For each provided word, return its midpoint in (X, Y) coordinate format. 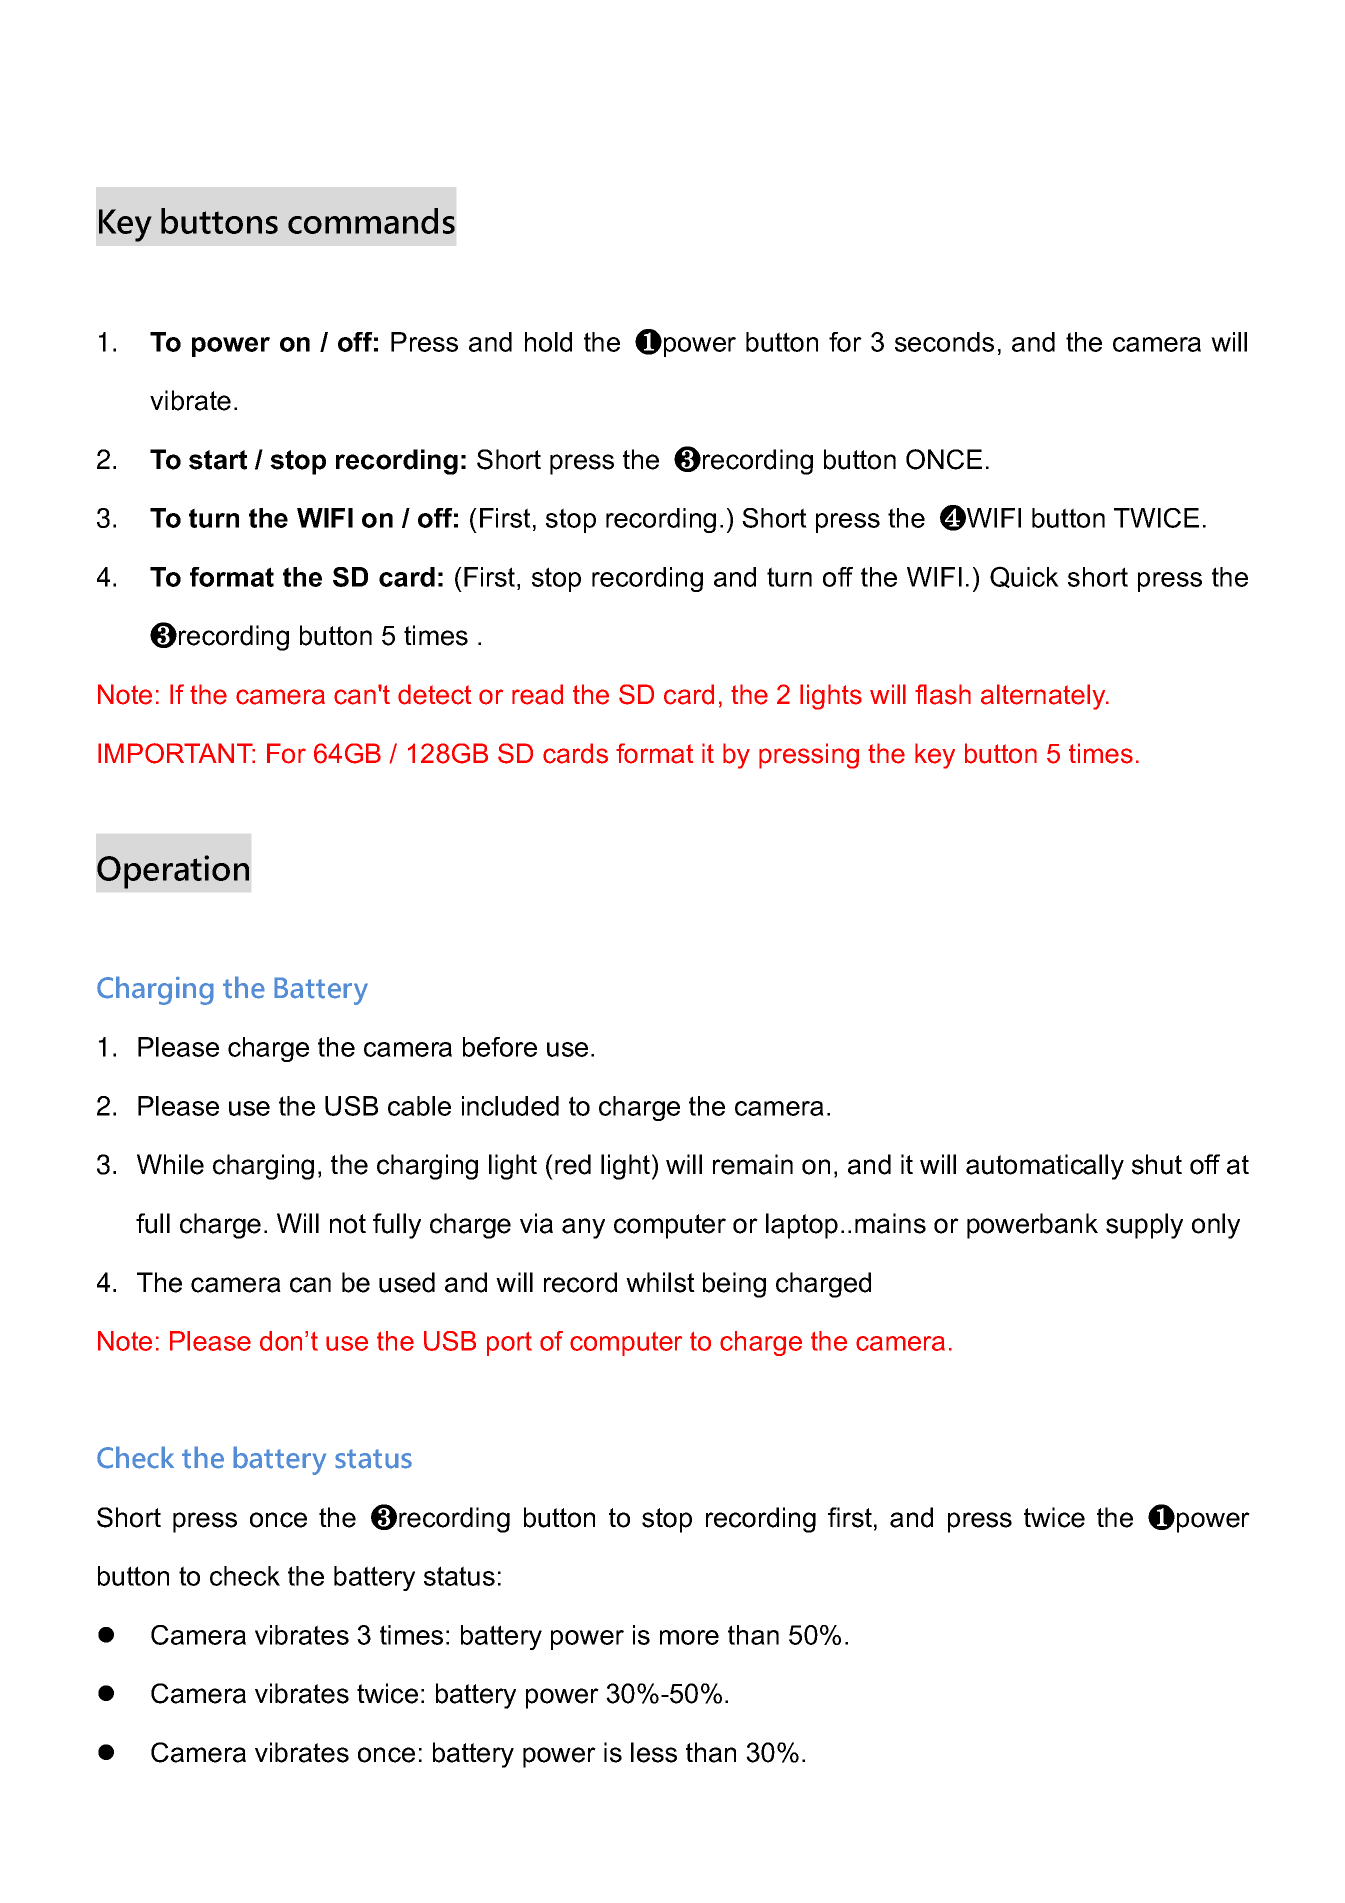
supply (1144, 1226)
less (654, 1752)
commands (371, 221)
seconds (944, 342)
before (500, 1047)
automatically (1045, 1167)
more (689, 1637)
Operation (173, 872)
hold (548, 342)
